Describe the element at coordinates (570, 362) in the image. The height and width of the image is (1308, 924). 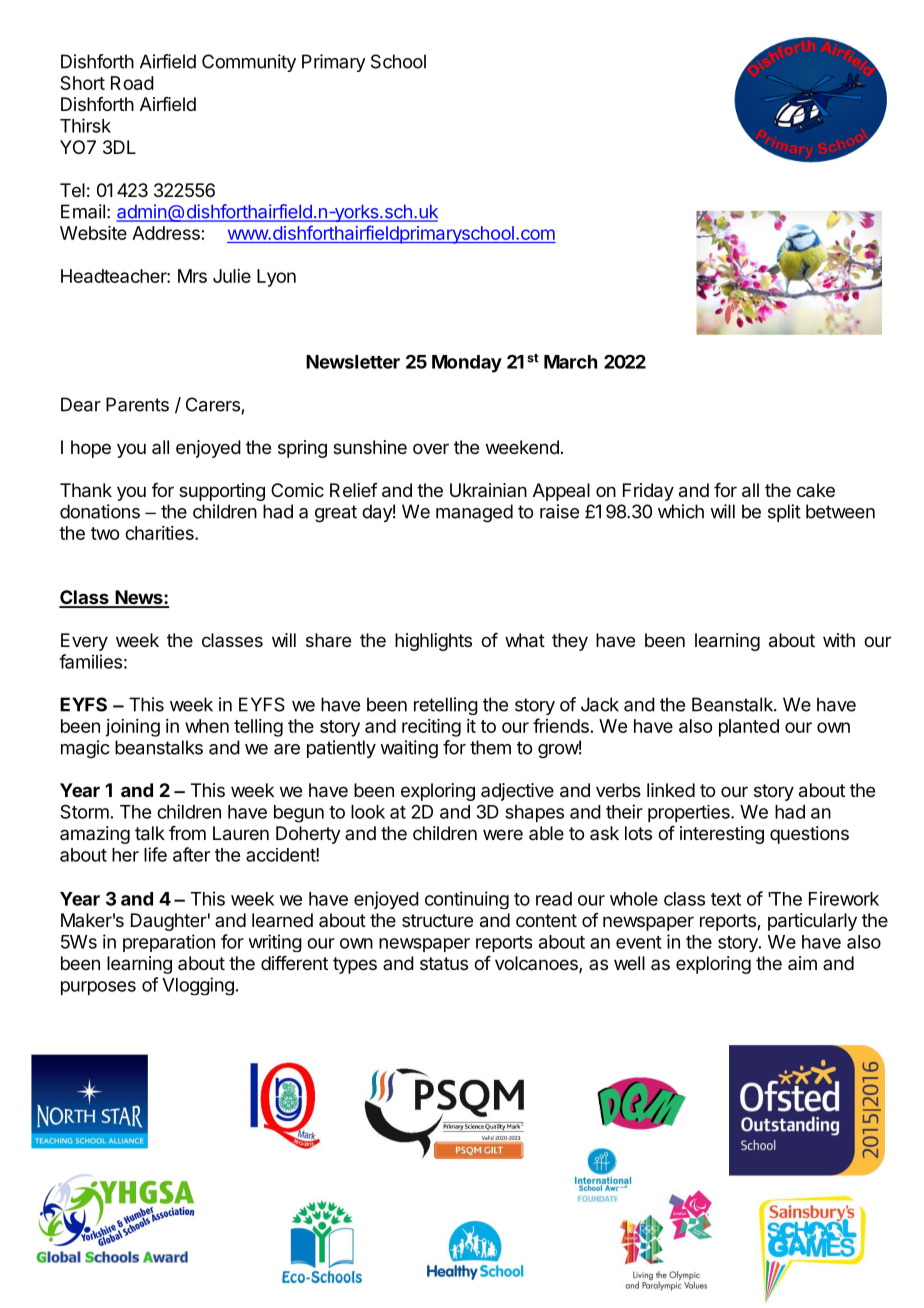
I see `March` at that location.
